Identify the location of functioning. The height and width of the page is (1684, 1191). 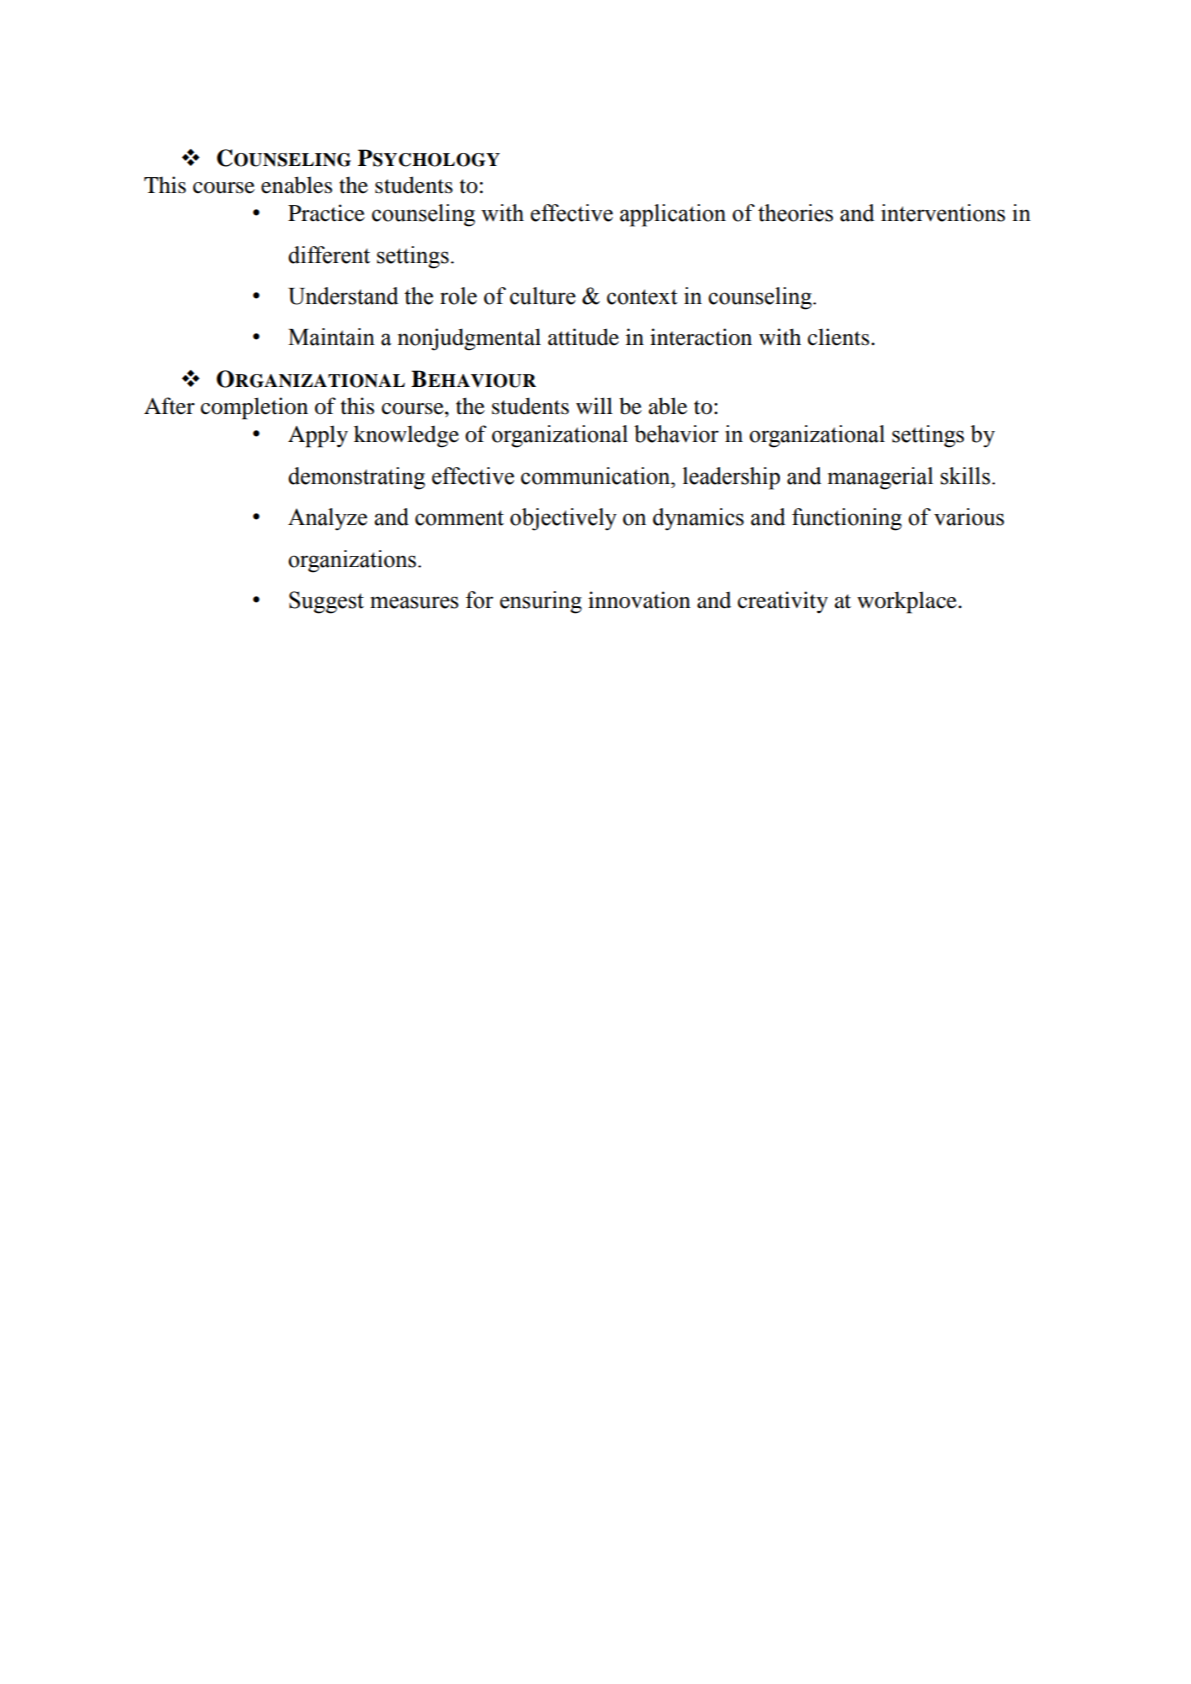
(847, 519).
